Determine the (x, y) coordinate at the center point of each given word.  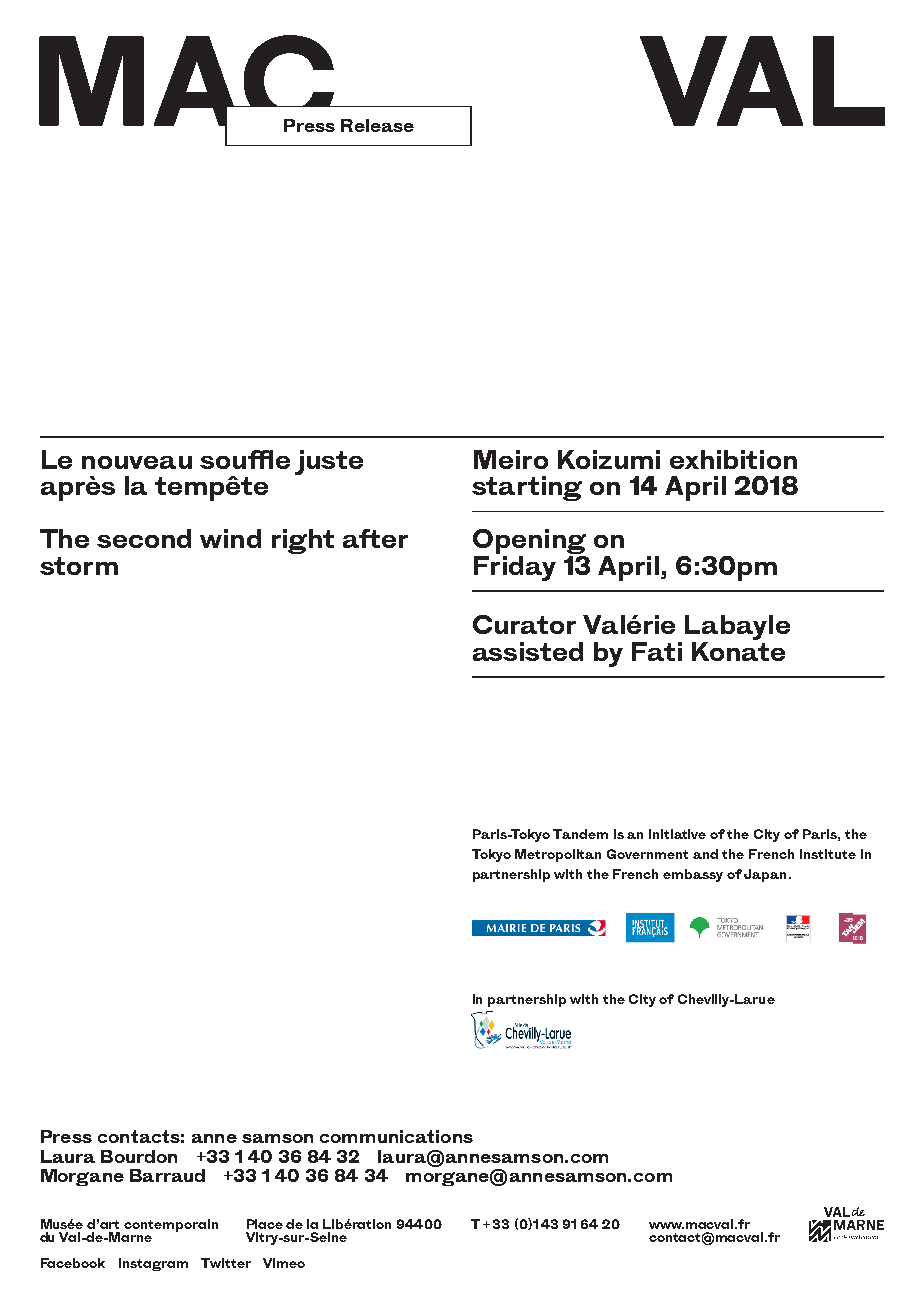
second (144, 538)
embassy (693, 875)
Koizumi (609, 459)
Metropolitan (558, 855)
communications (396, 1136)
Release (377, 125)
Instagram (153, 1264)
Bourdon (139, 1156)
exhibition (733, 459)
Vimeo (284, 1263)
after (375, 538)
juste (329, 462)
